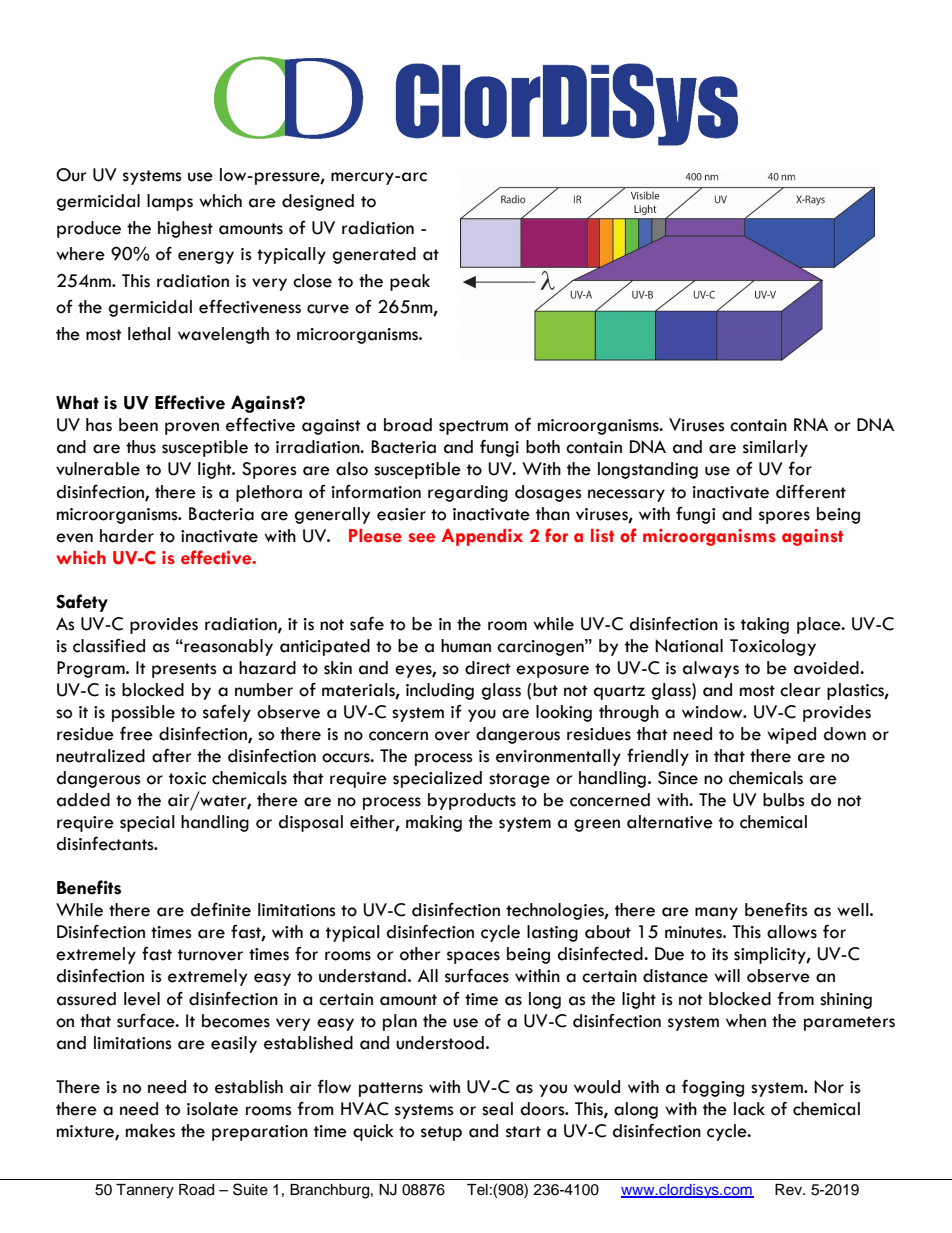 The height and width of the page is (1233, 952). What do you see at coordinates (184, 670) in the page?
I see `presents` at bounding box center [184, 670].
